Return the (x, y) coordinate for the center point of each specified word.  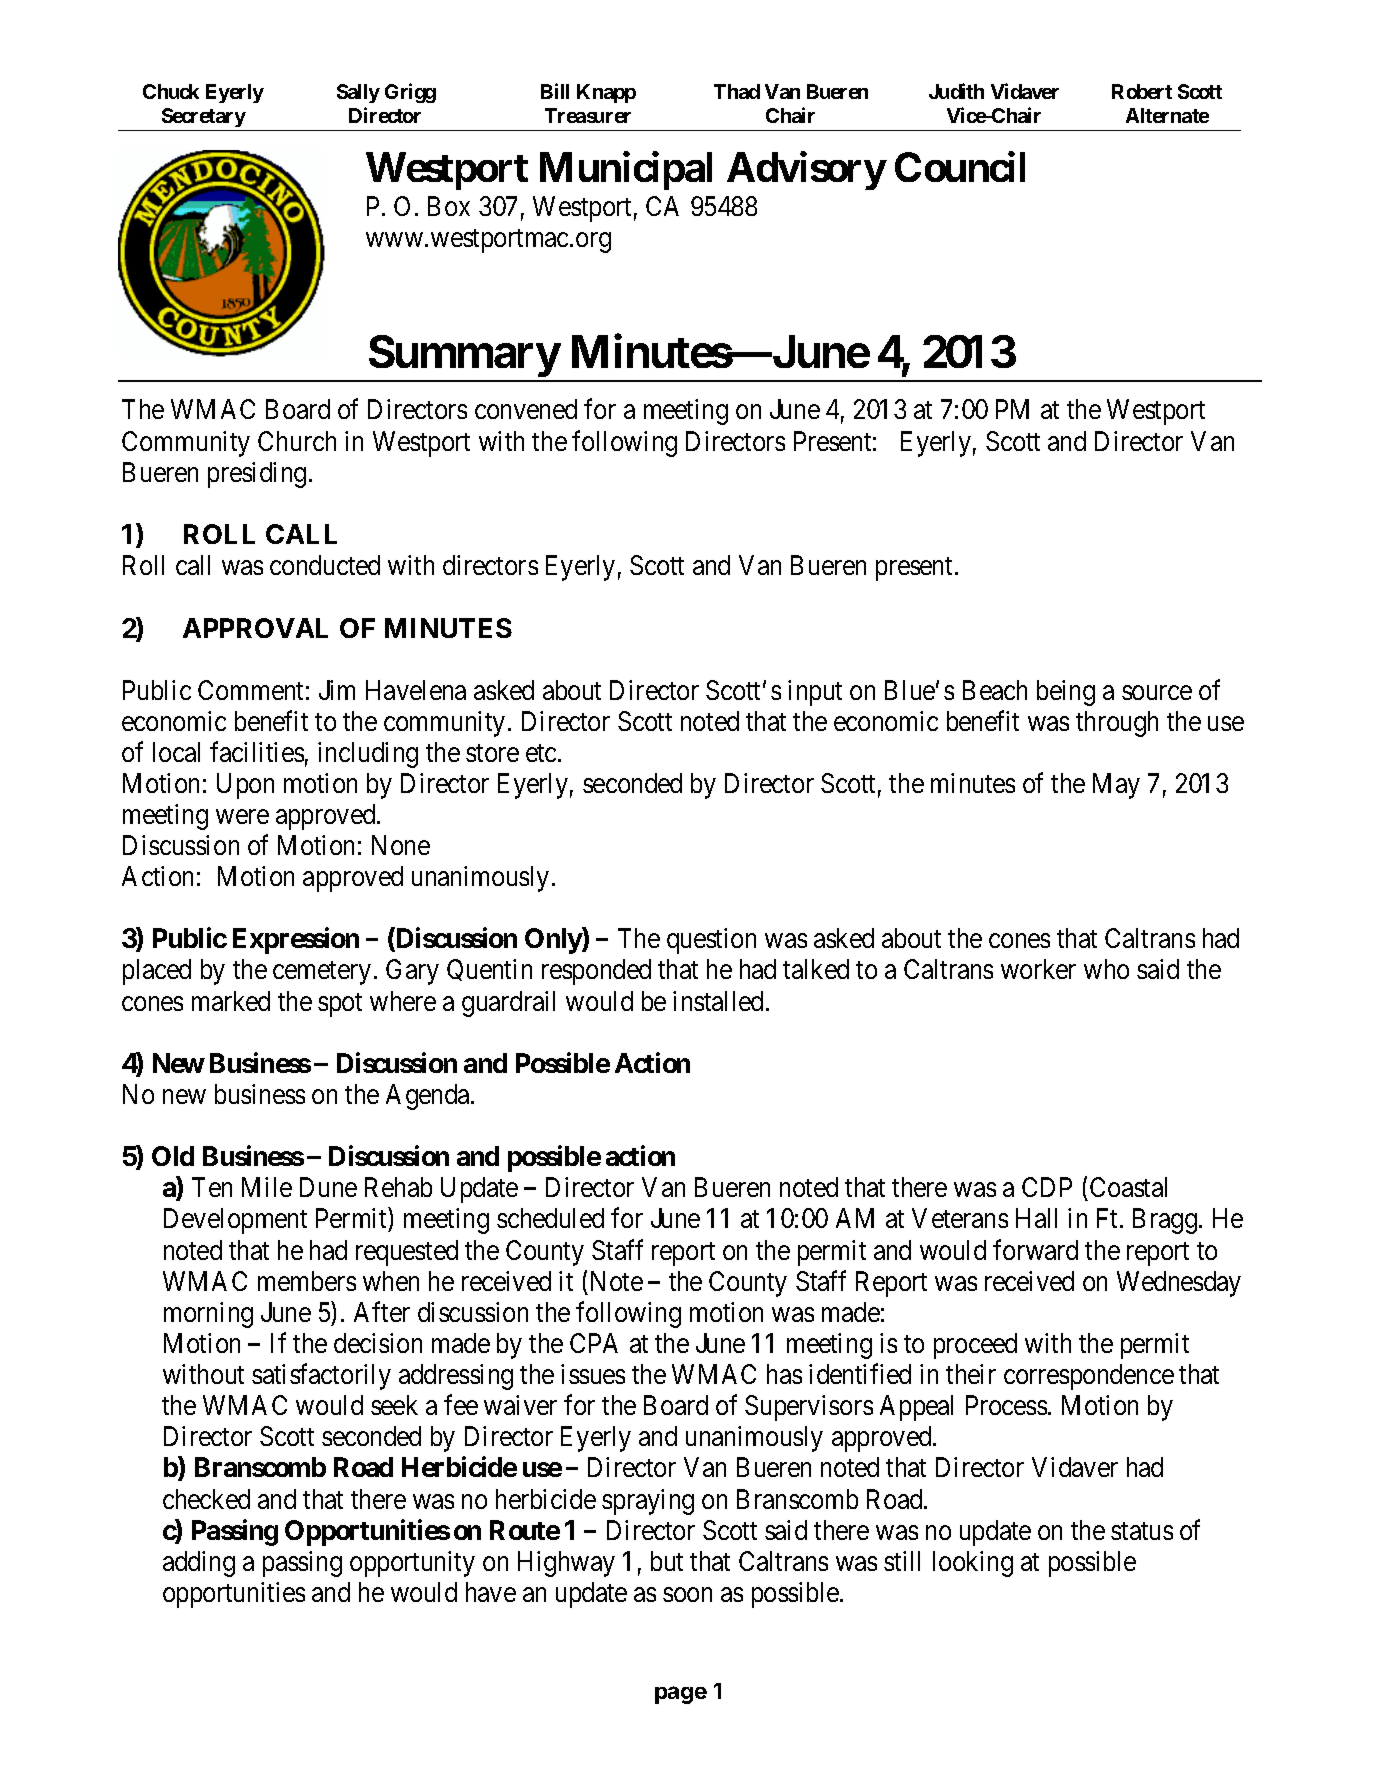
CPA (594, 1343)
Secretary (204, 117)
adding (199, 1564)
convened (526, 409)
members (307, 1281)
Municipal (626, 171)
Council (960, 167)
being (1066, 693)
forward (1035, 1249)
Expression (296, 941)
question (711, 941)
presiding (257, 475)
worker (1038, 969)
